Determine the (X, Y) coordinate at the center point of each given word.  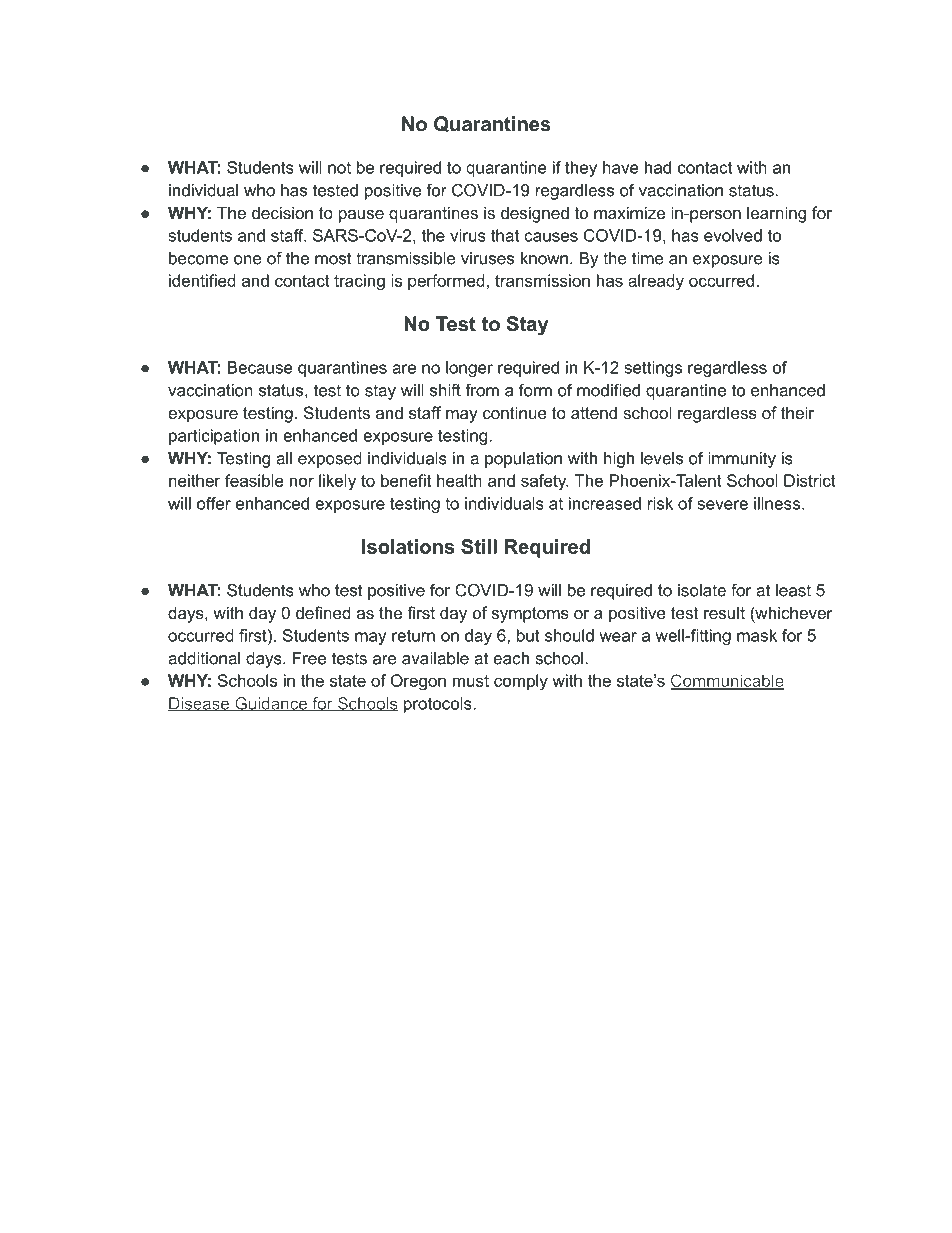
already (656, 282)
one (248, 260)
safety (545, 482)
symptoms (530, 615)
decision (282, 212)
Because (260, 367)
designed (535, 214)
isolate (702, 590)
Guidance (271, 704)
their (797, 412)
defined (323, 612)
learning (776, 214)
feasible (254, 480)
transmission (542, 280)
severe (722, 505)
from (482, 390)
